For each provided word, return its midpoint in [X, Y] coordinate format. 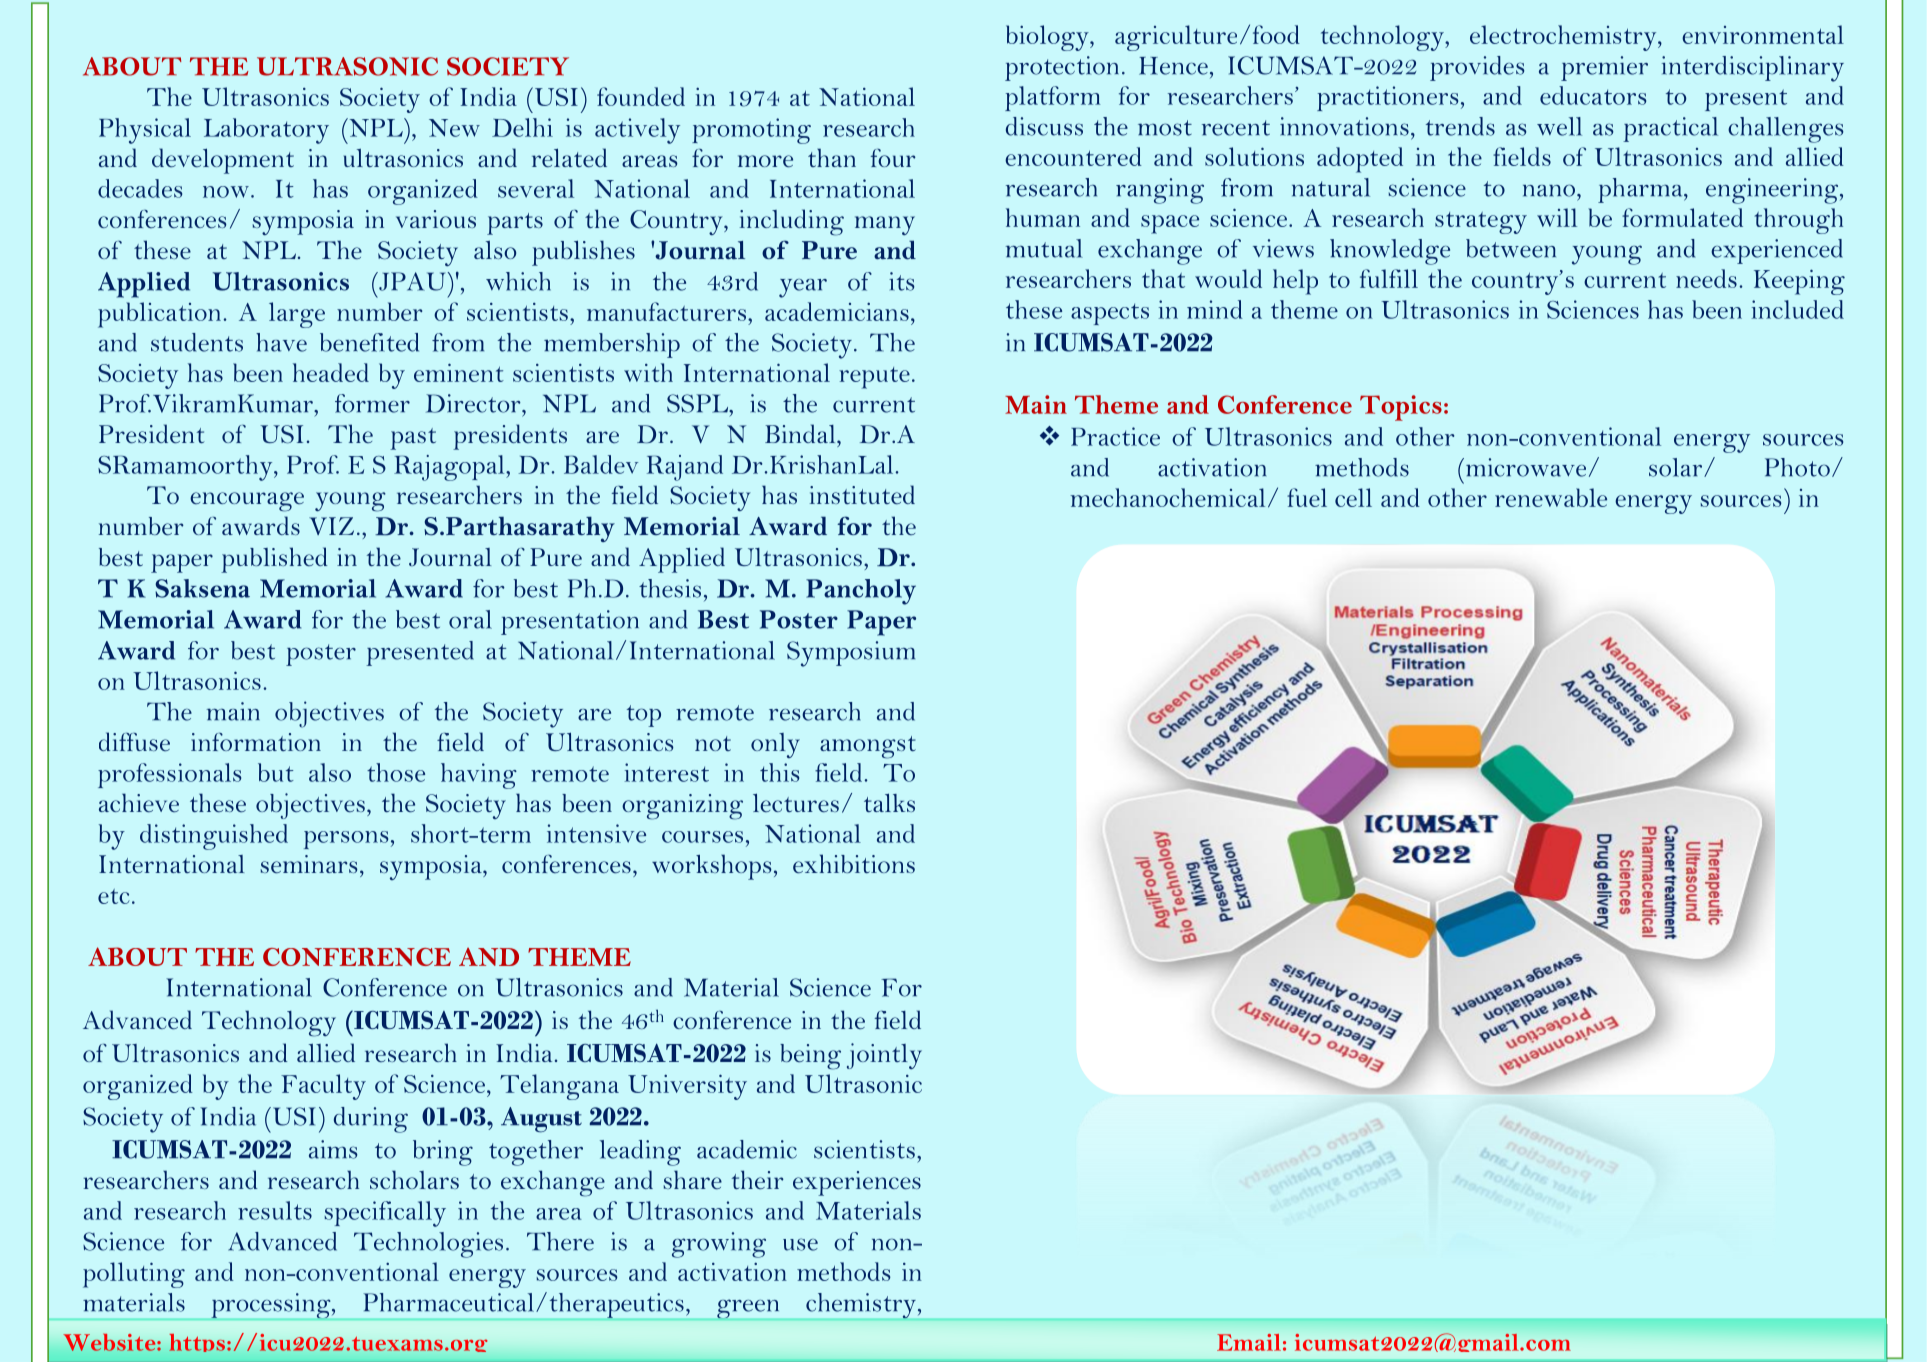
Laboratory [266, 131]
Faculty [323, 1087]
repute [874, 378]
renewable [1551, 497]
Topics [1401, 408]
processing [271, 1306]
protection [1062, 68]
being [810, 1057]
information [256, 742]
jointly [884, 1056]
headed [331, 372]
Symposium [851, 654]
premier [1604, 68]
